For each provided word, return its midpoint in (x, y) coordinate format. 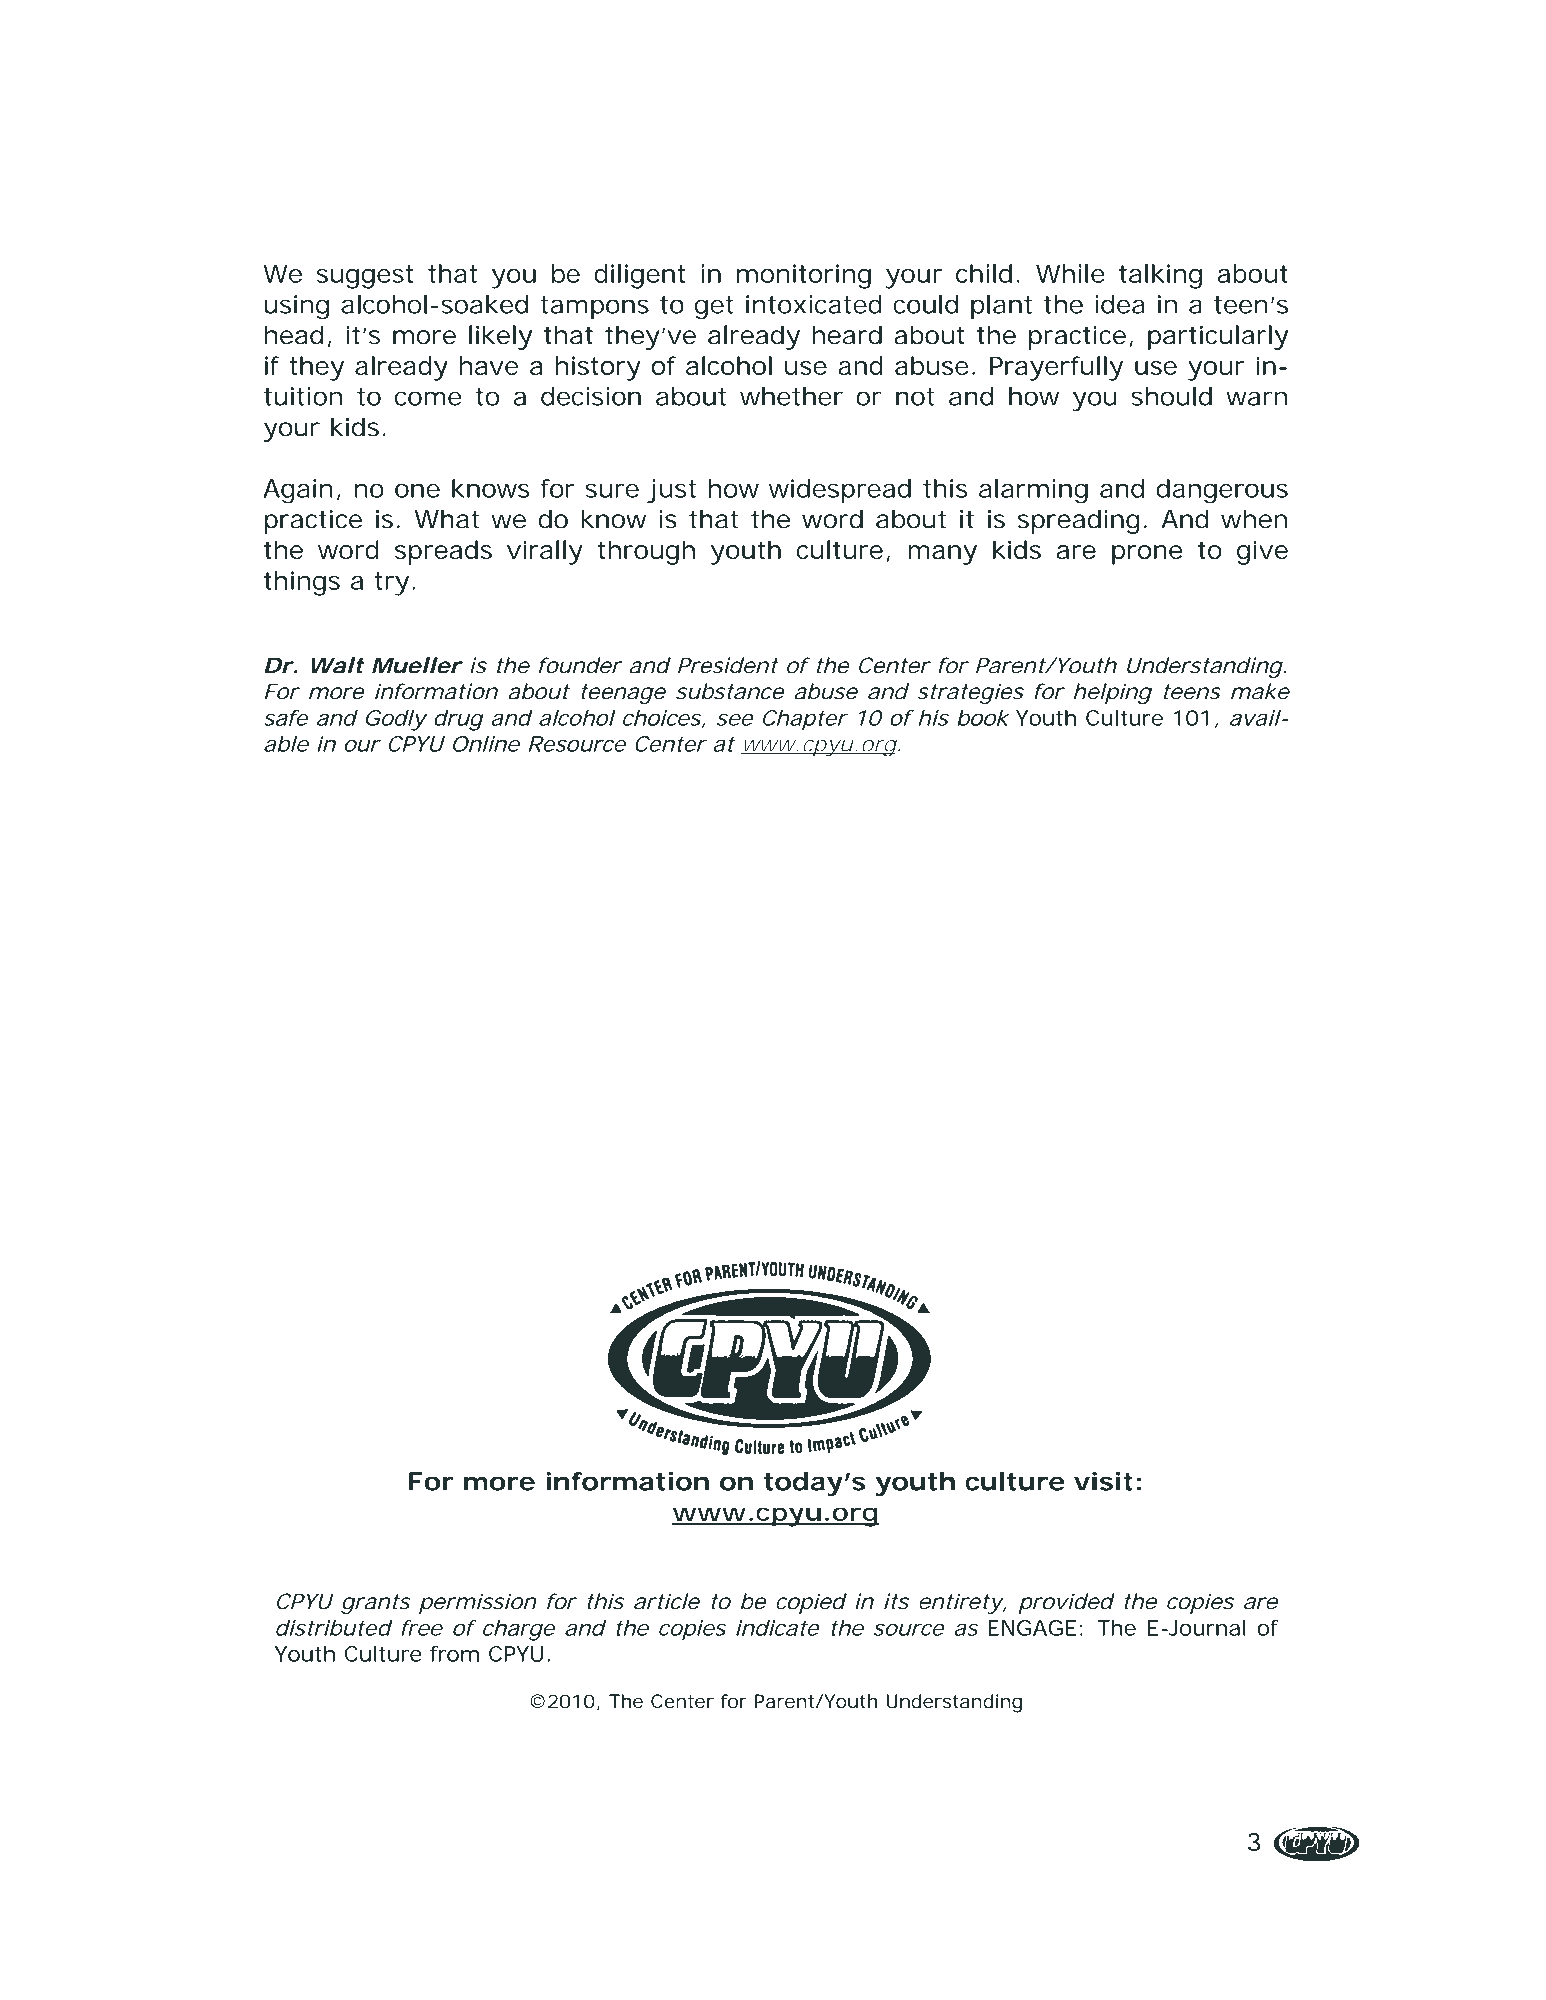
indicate (778, 1628)
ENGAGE (1032, 1628)
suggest (365, 277)
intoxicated (814, 304)
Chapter (805, 720)
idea (1119, 304)
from (454, 1654)
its (896, 1601)
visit (1103, 1481)
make (1260, 691)
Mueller (416, 665)
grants (376, 1604)
